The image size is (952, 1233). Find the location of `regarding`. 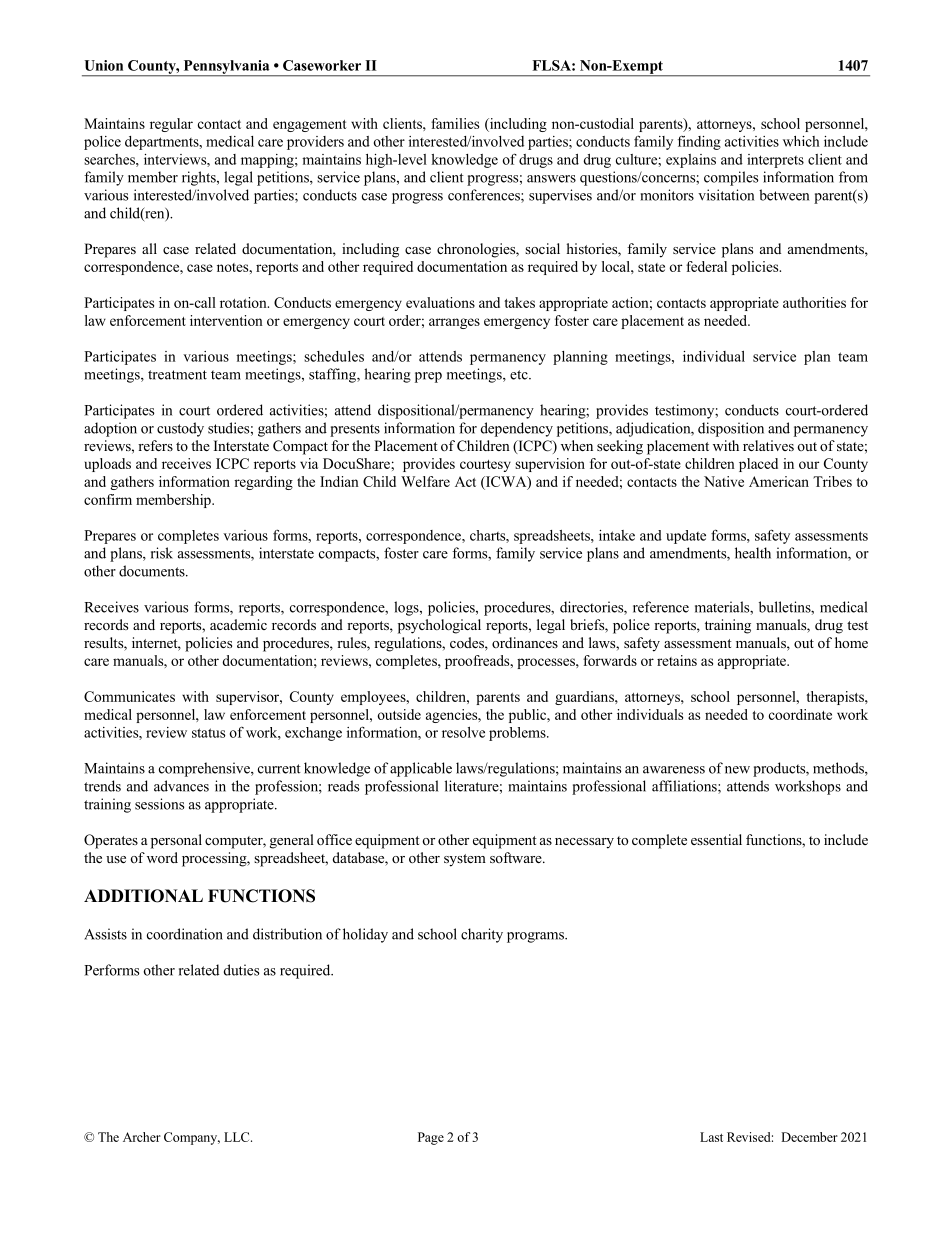

regarding is located at coordinates (263, 483).
